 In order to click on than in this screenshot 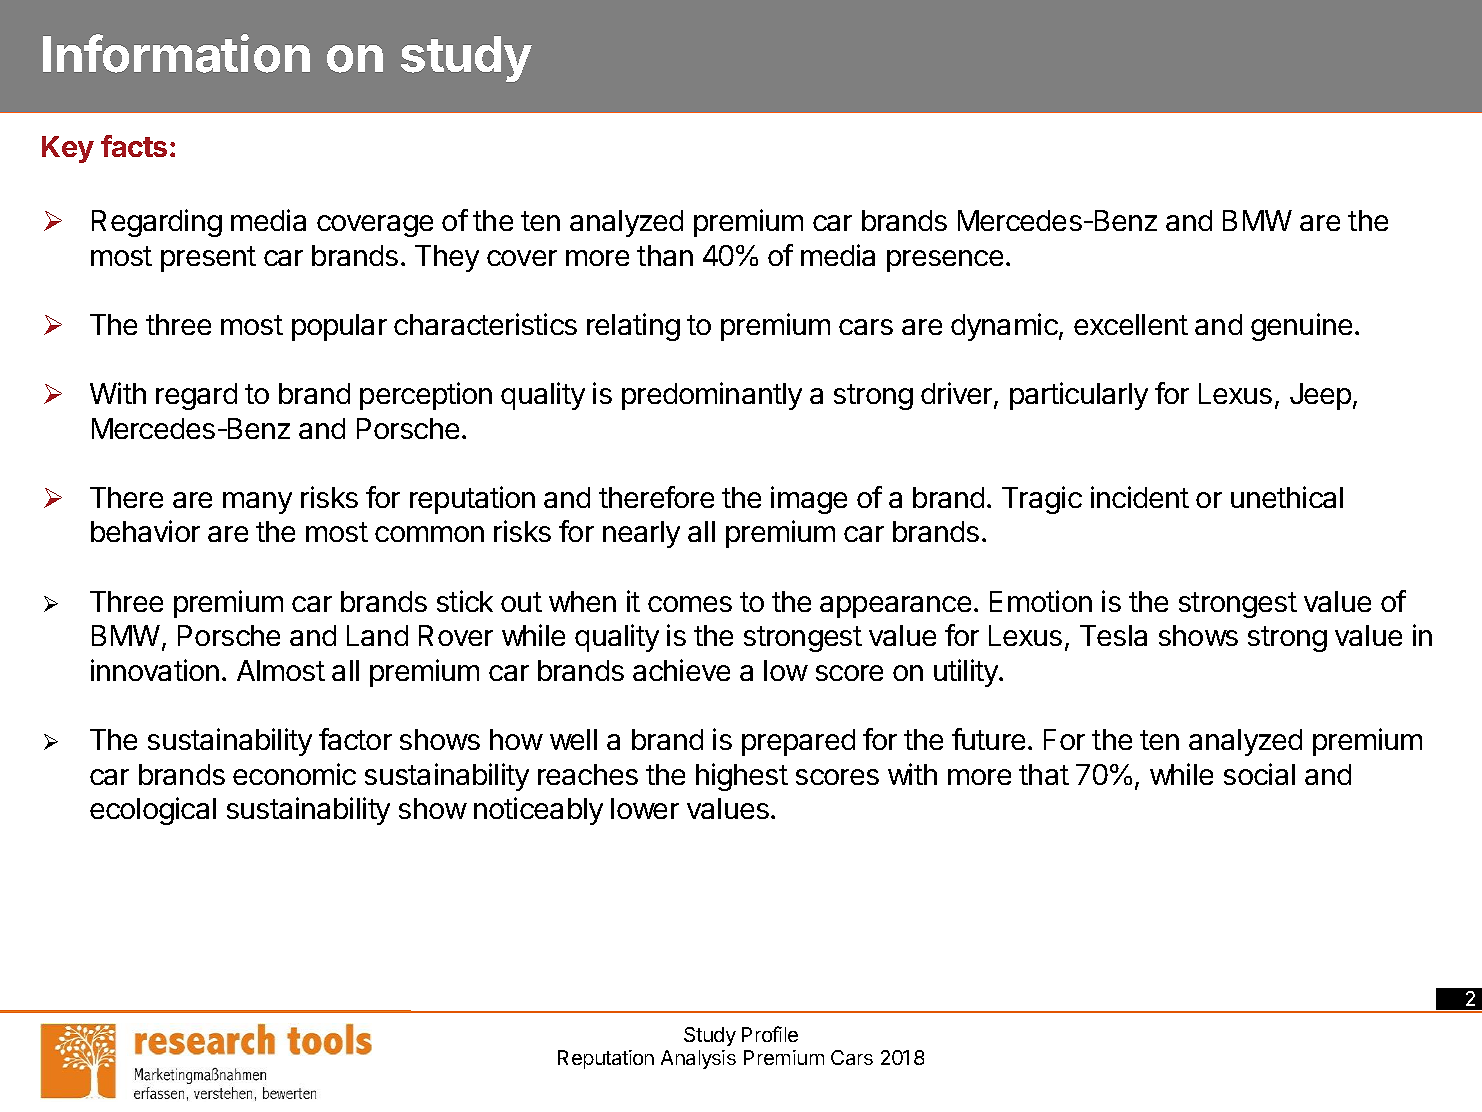, I will do `click(665, 255)`.
